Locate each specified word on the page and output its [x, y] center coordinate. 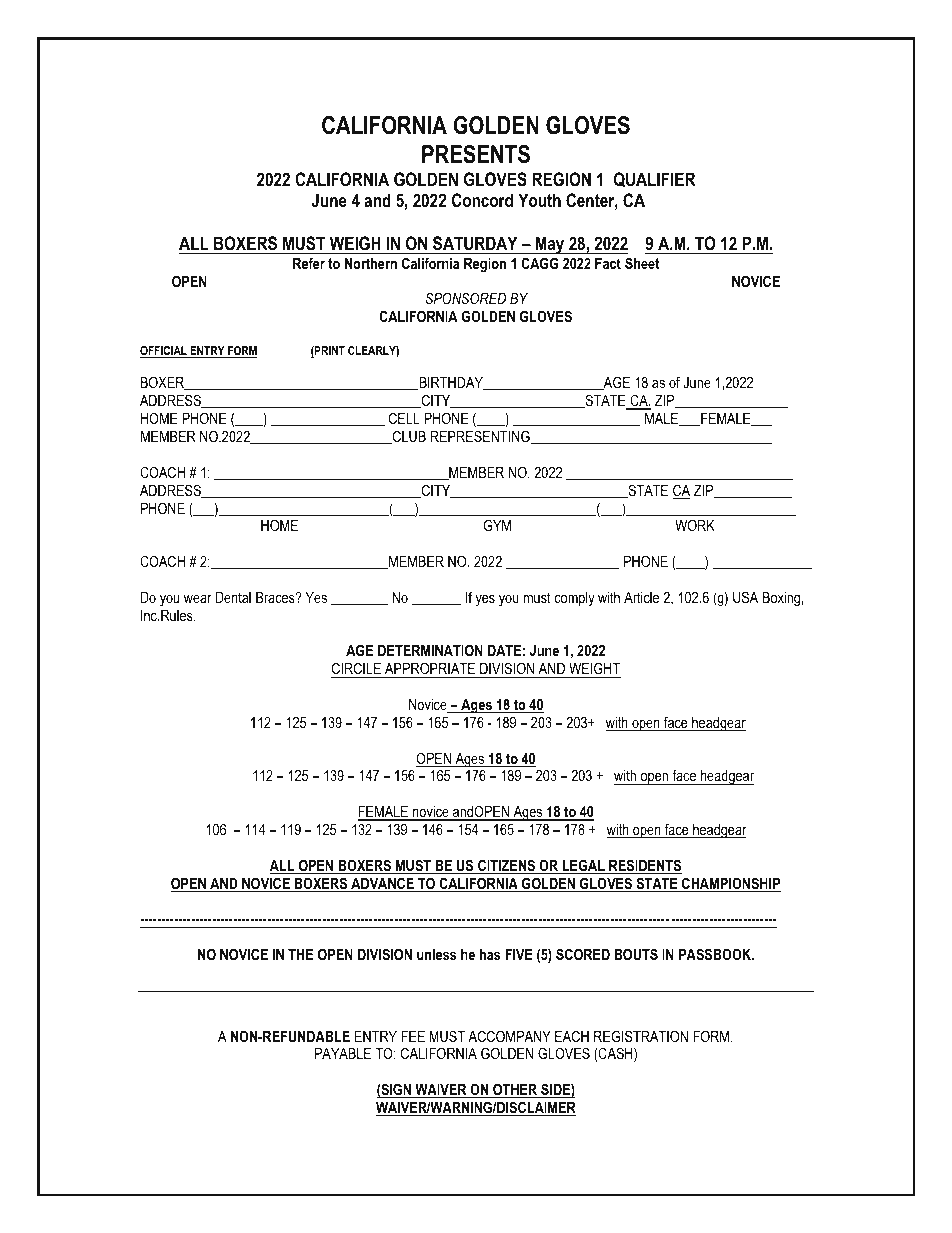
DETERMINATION [430, 650]
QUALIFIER [655, 179]
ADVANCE [382, 884]
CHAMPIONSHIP [730, 884]
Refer [309, 263]
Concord [482, 200]
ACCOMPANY [509, 1036]
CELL [404, 418]
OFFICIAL [164, 352]
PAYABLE [343, 1053]
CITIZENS [507, 866]
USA [745, 597]
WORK [695, 525]
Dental [233, 597]
